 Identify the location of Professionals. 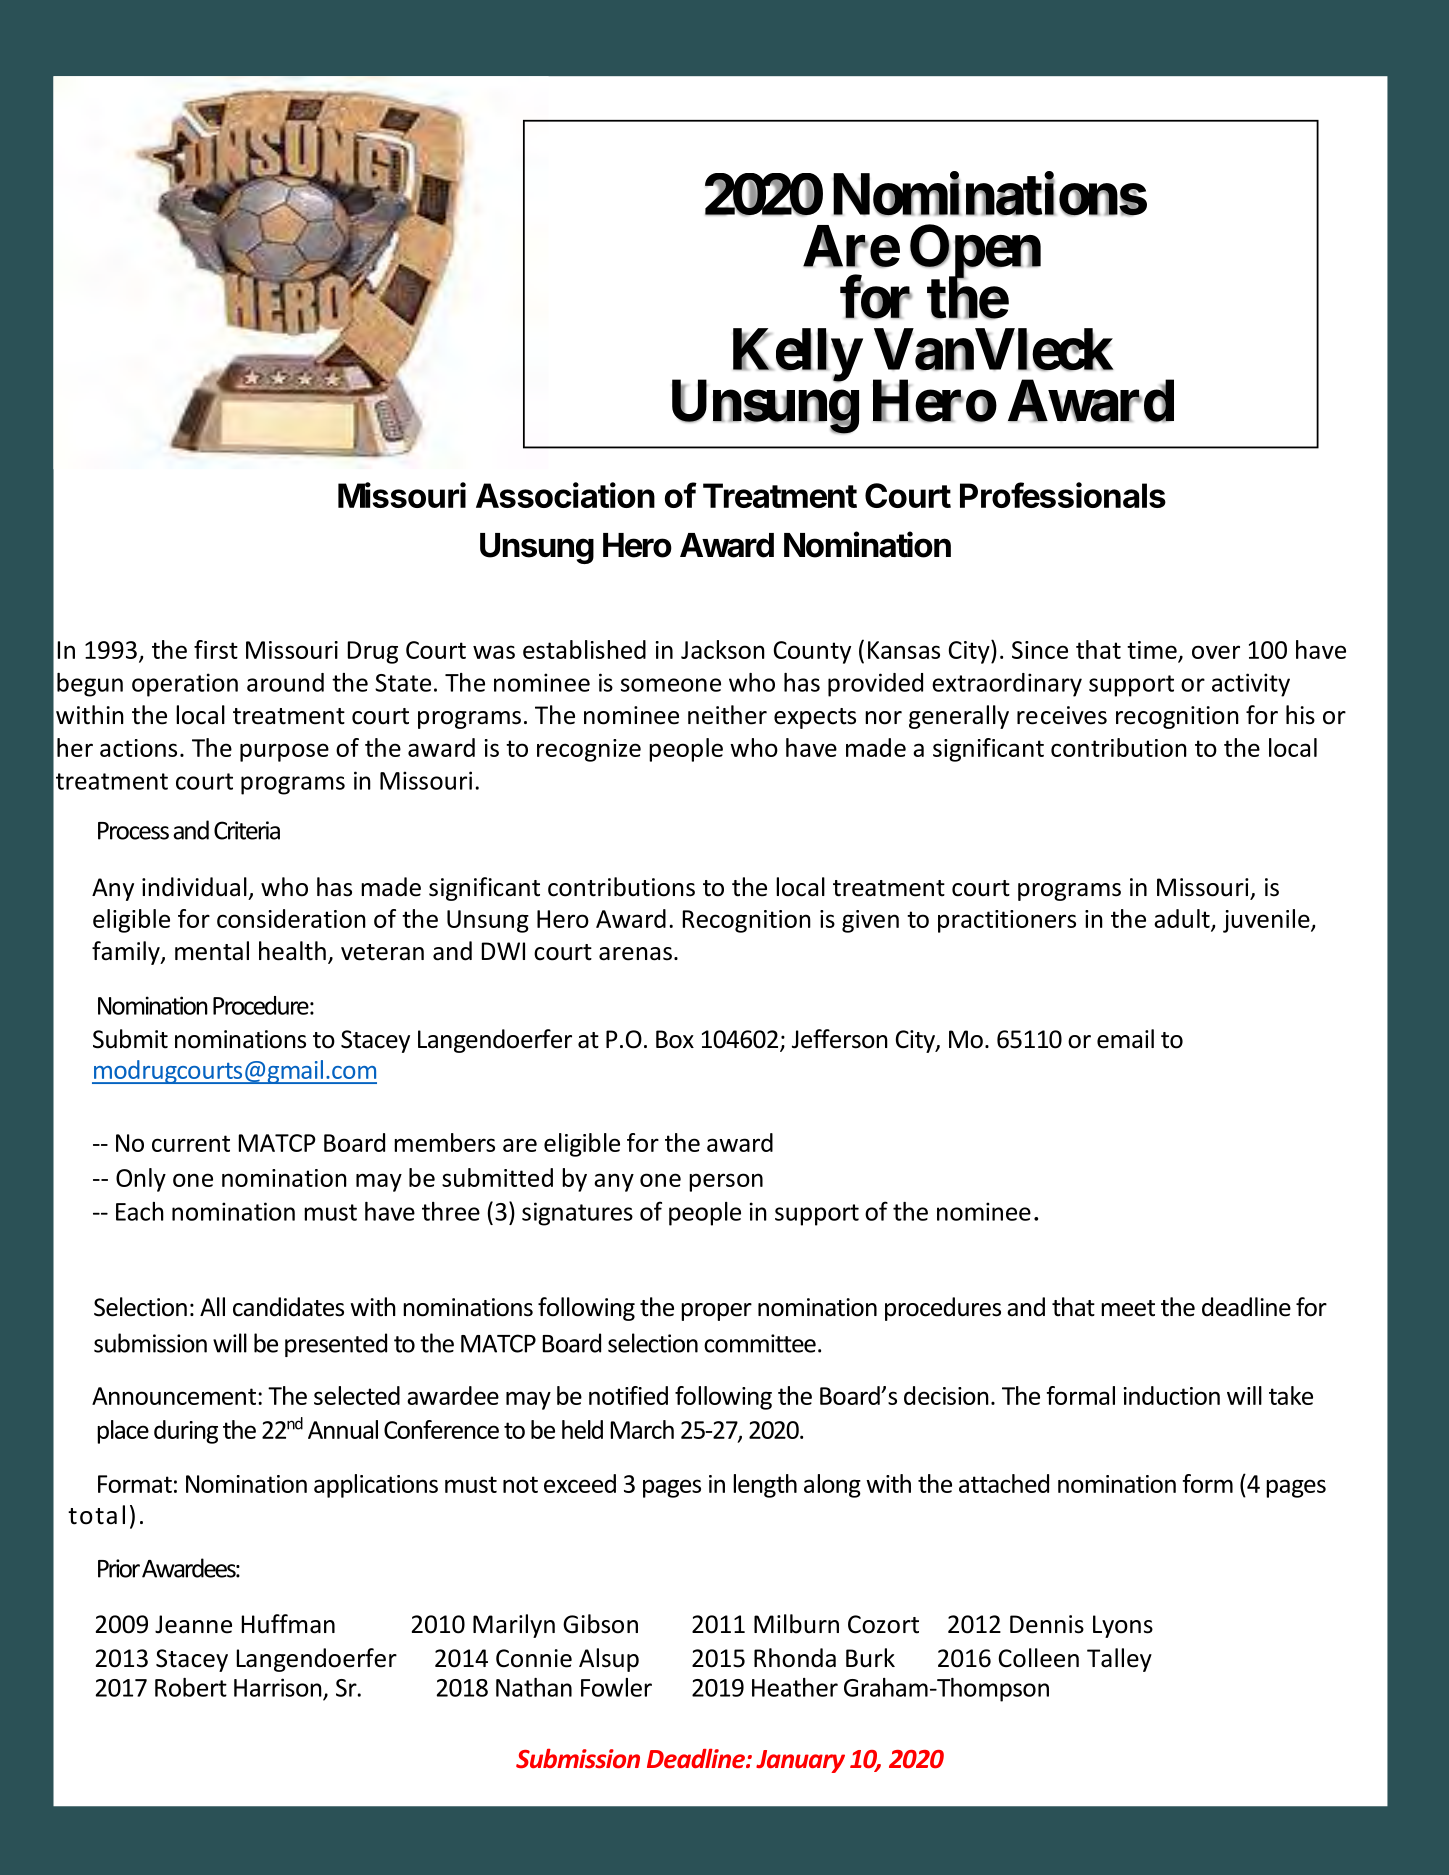
(1063, 495).
